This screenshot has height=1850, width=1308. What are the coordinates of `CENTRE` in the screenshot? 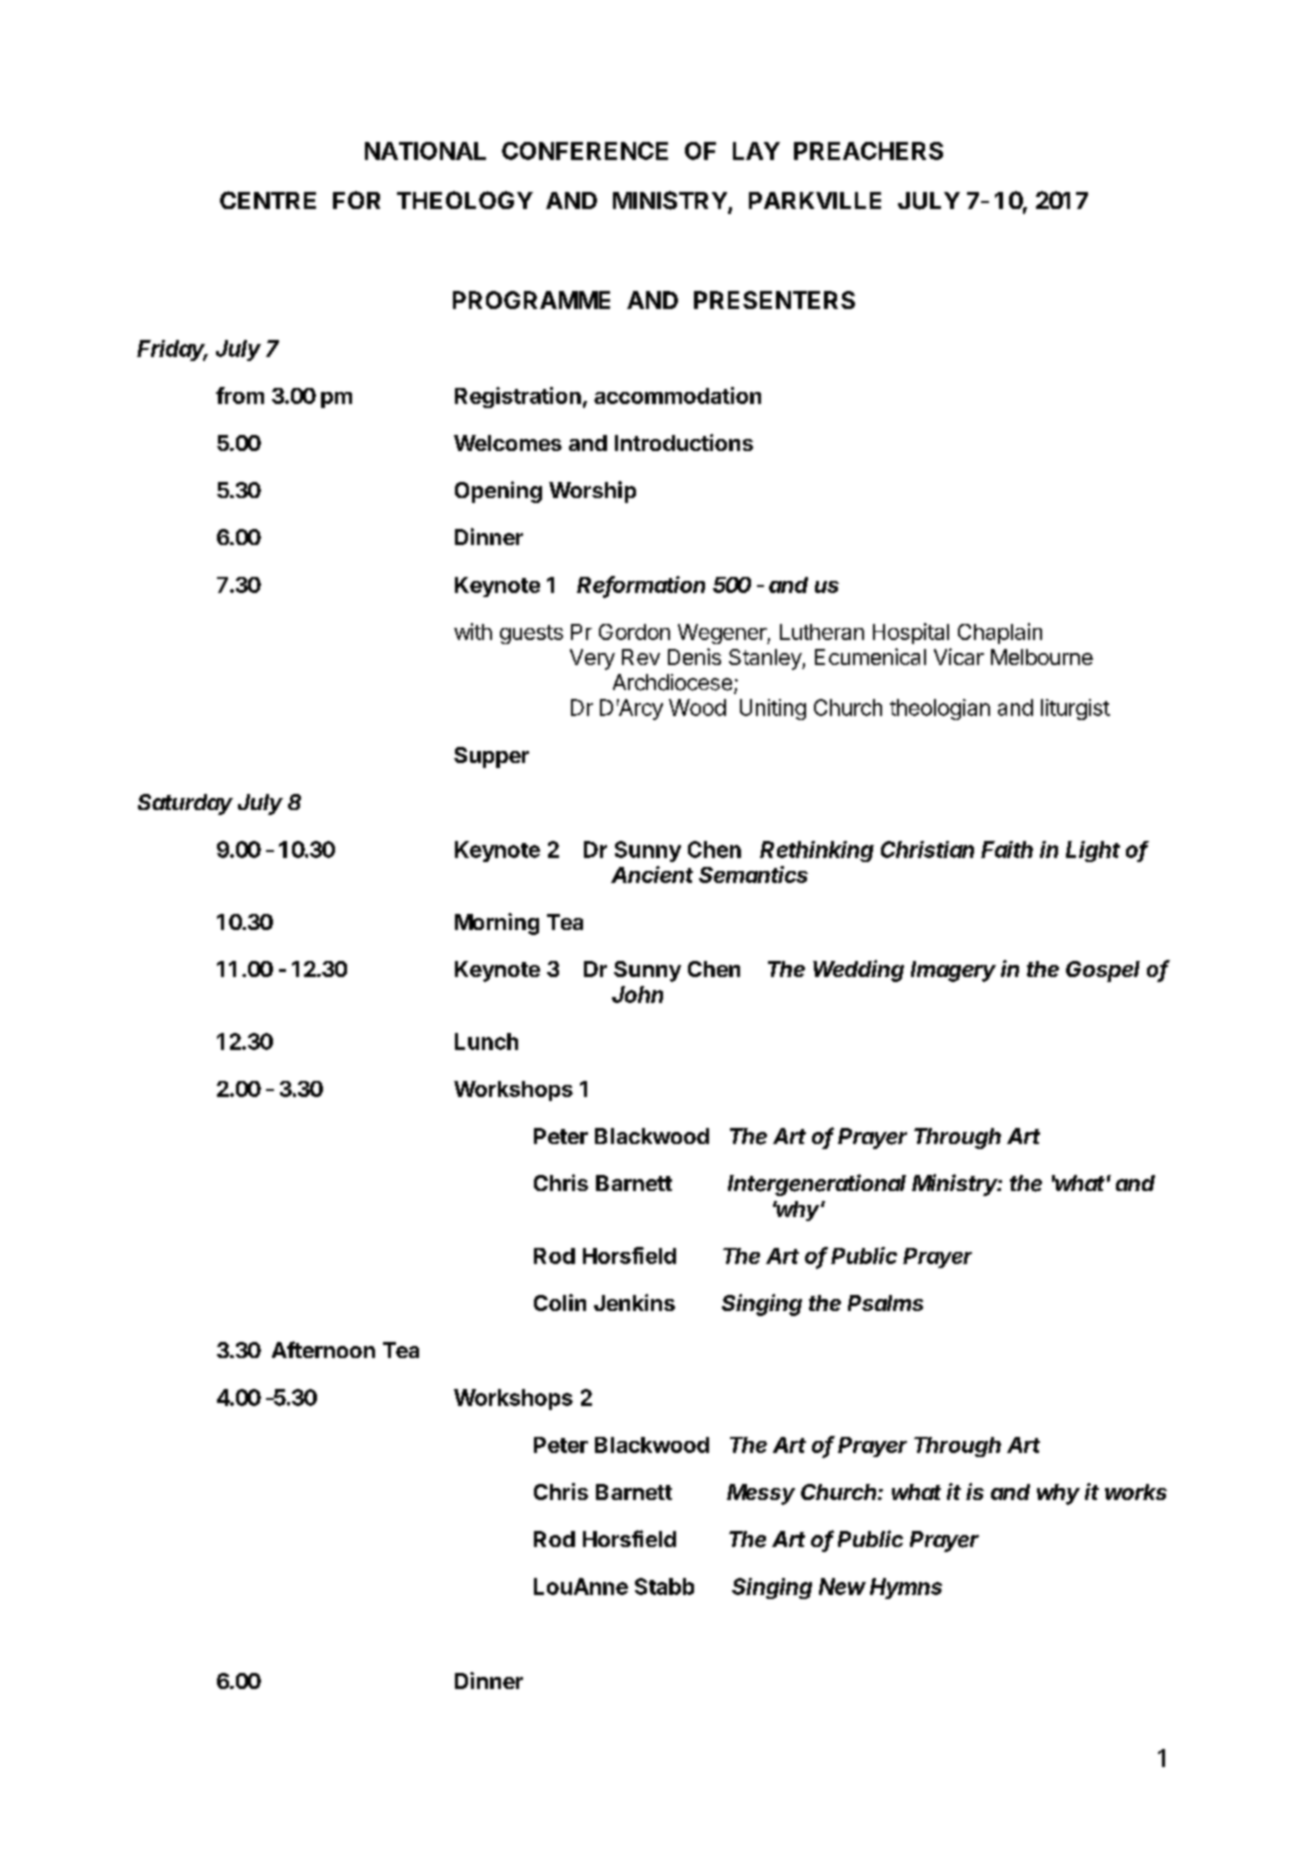 It's located at (268, 200).
